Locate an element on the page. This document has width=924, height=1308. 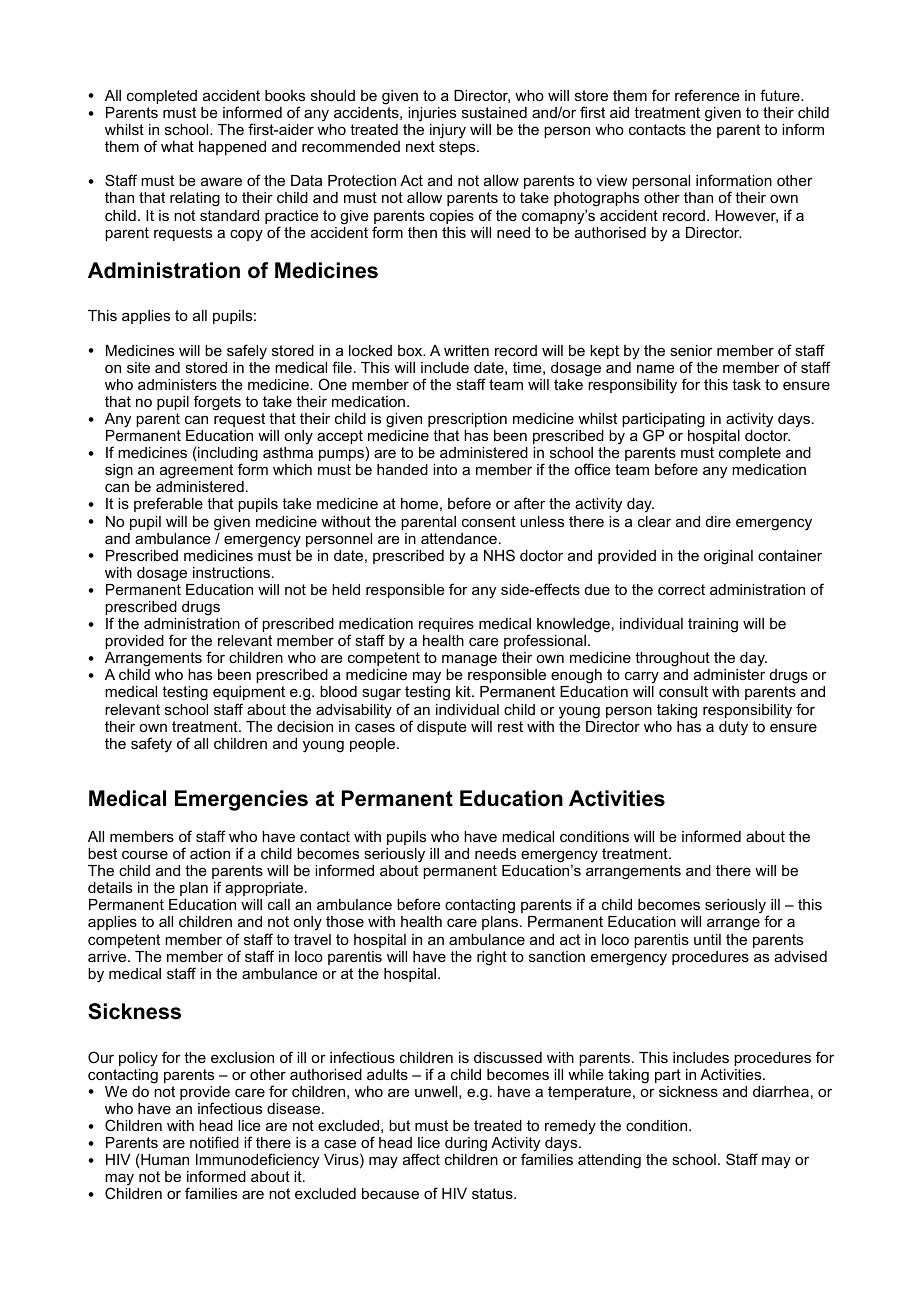
requires is located at coordinates (446, 625).
